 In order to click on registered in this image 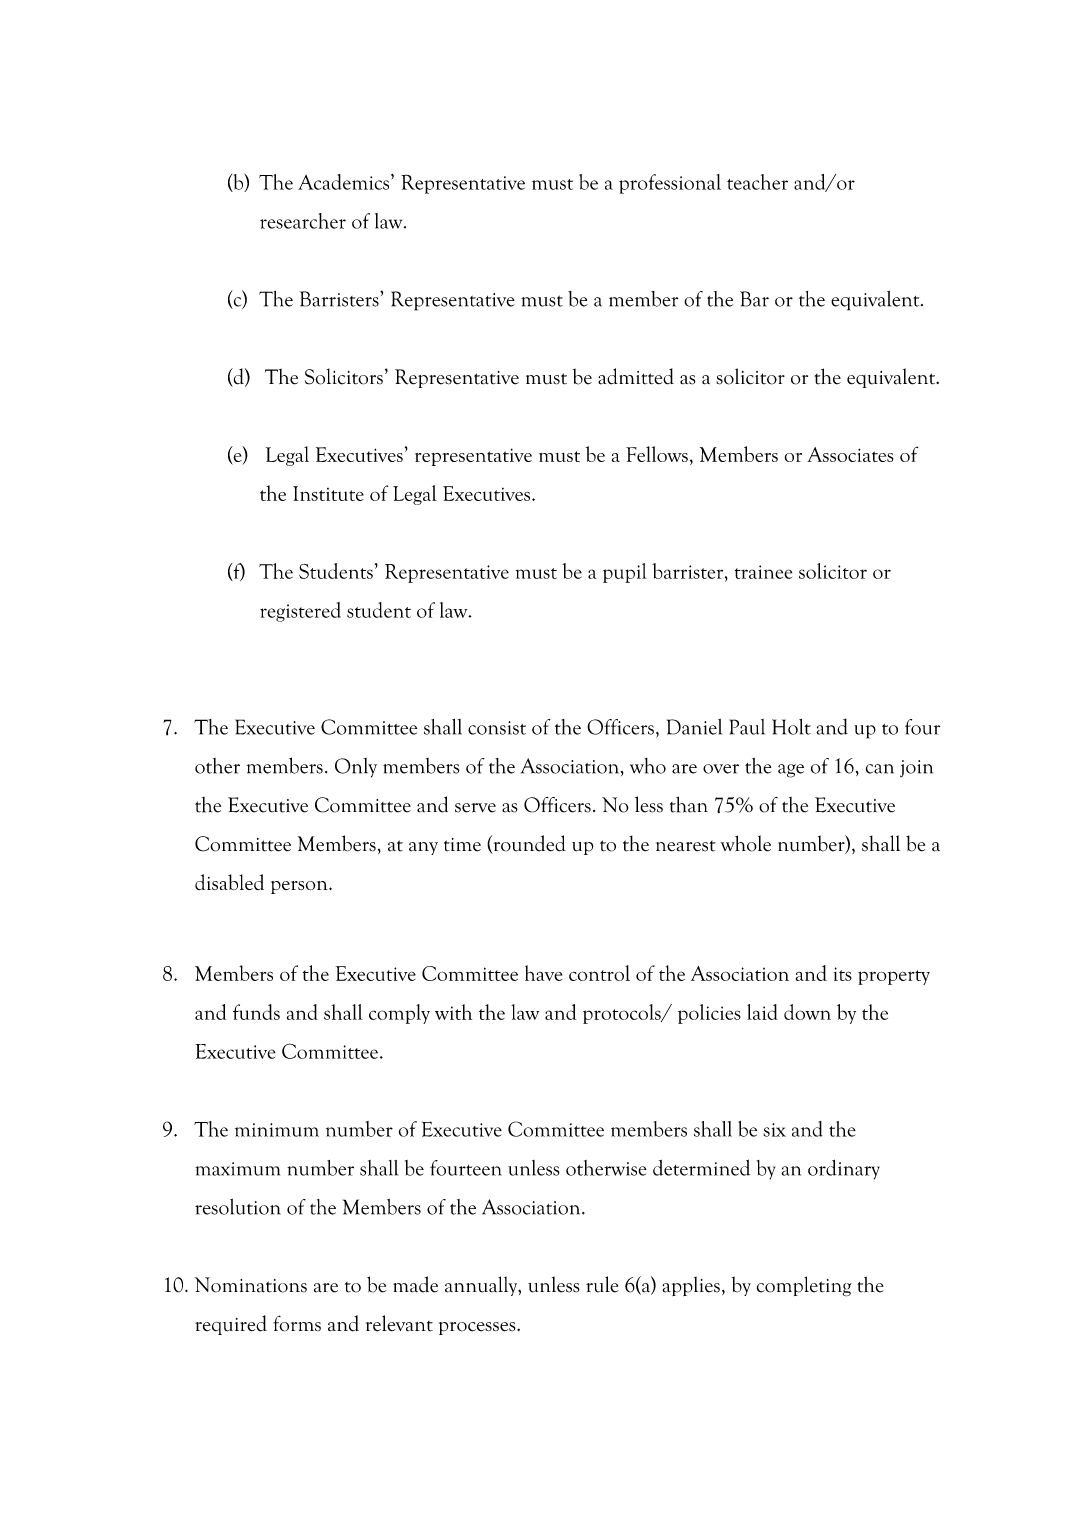, I will do `click(300, 612)`.
